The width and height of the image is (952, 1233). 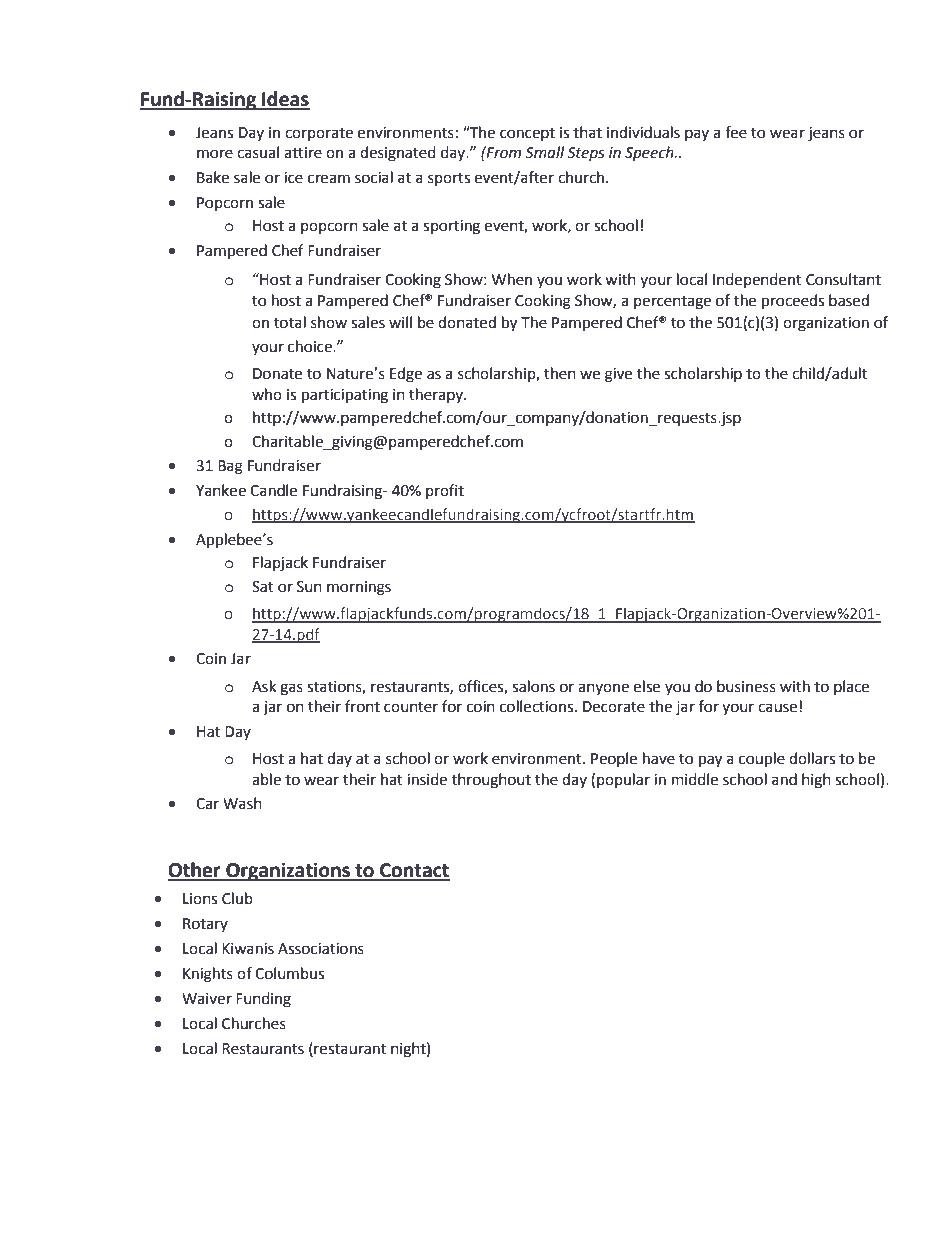 I want to click on proceeds, so click(x=793, y=302).
